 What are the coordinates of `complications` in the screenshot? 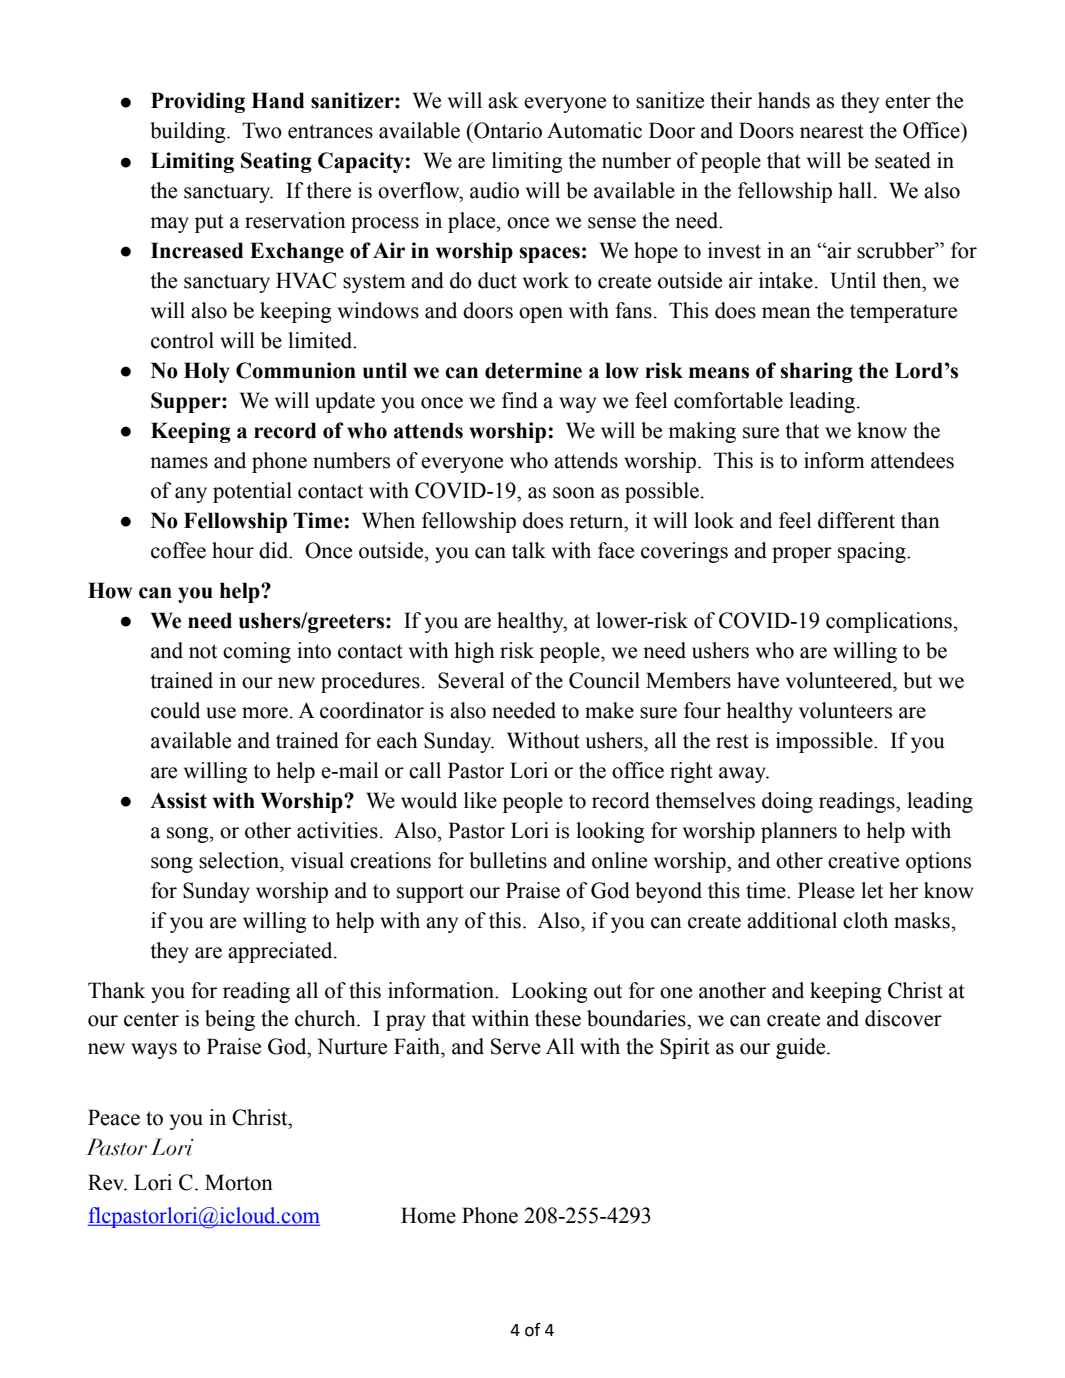 It's located at (889, 622).
